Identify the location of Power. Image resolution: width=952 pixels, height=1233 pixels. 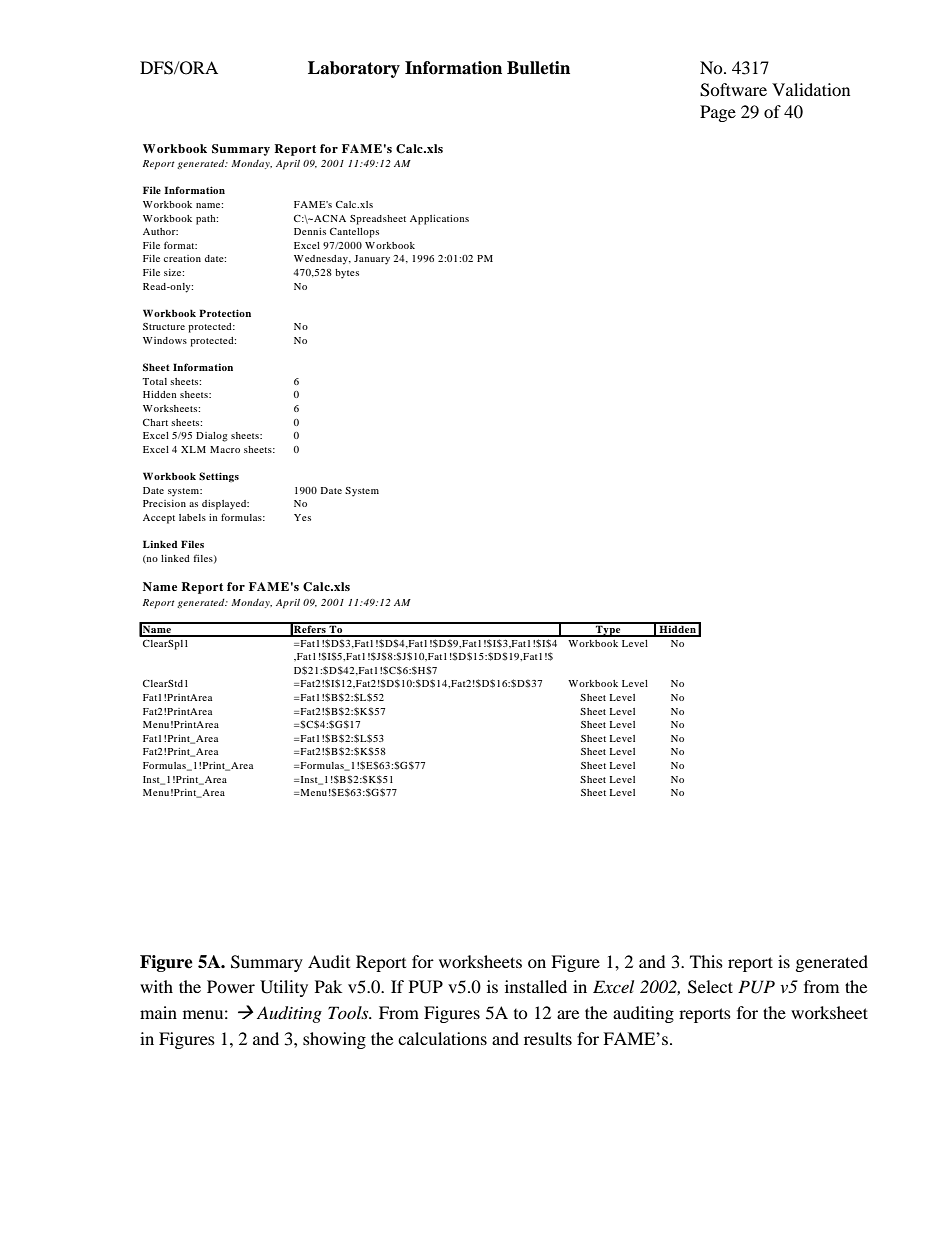
(231, 986).
